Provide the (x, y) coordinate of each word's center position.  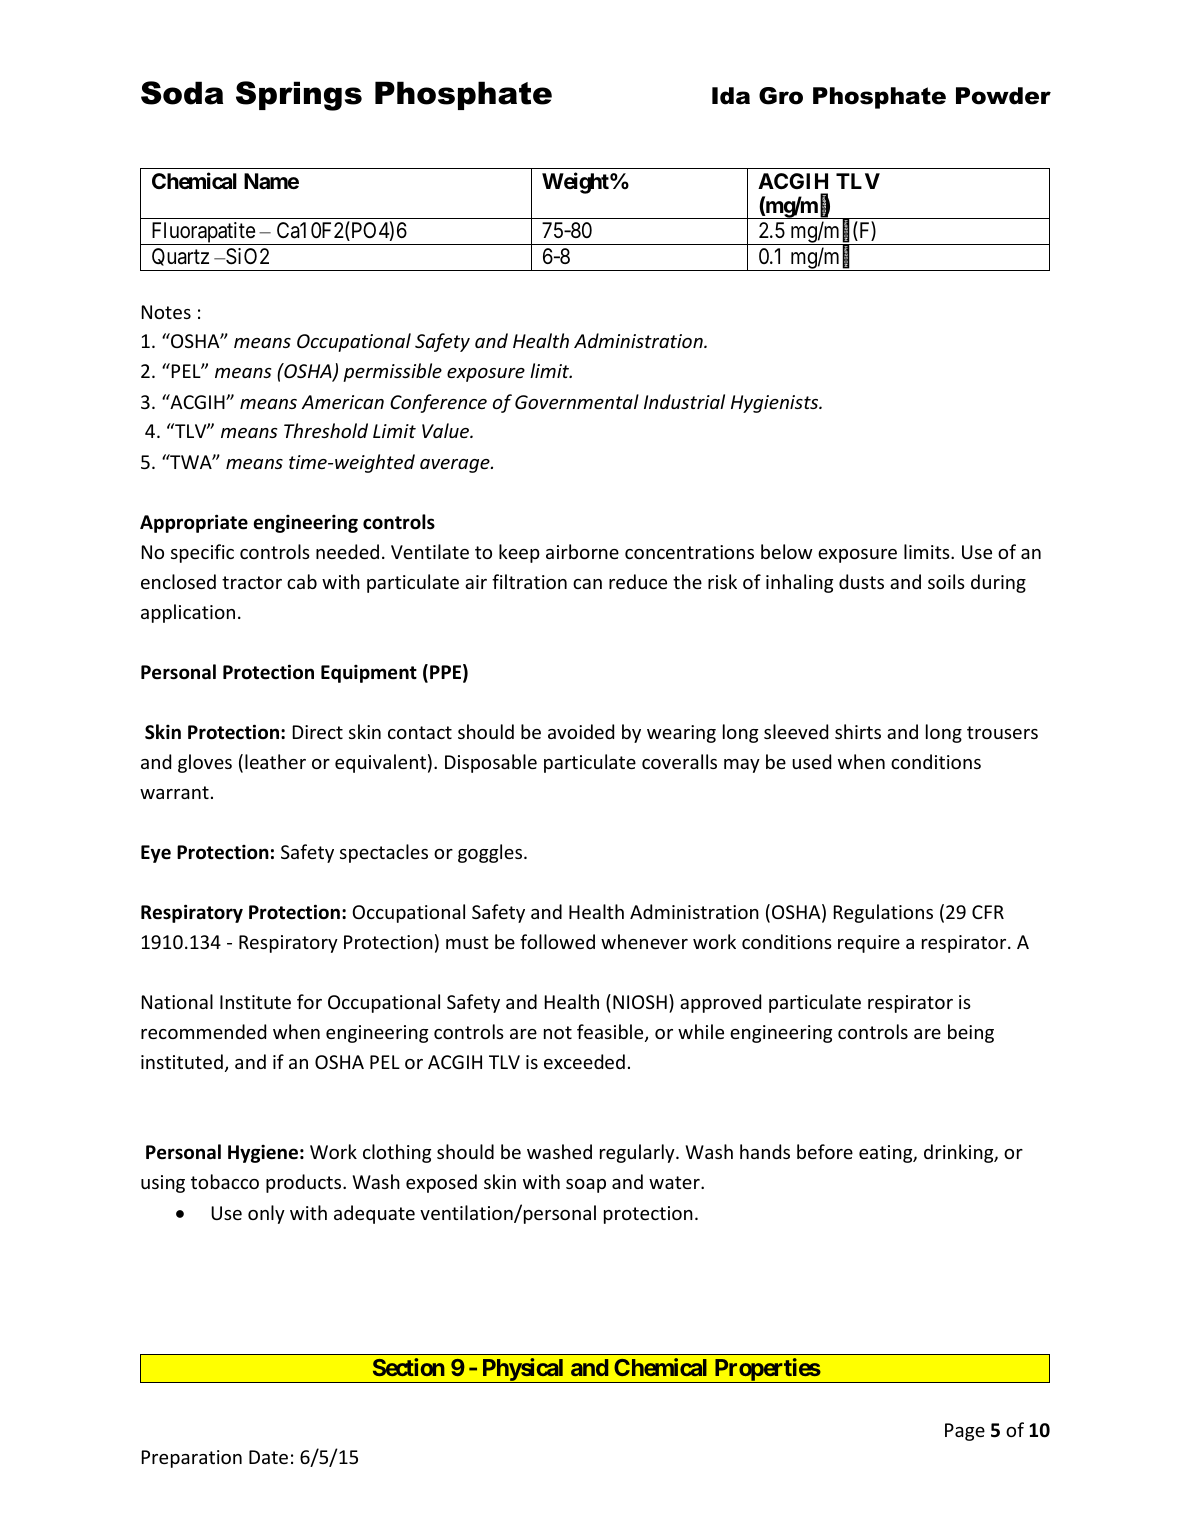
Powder (1003, 96)
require (869, 944)
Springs (299, 96)
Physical (523, 1370)
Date (268, 1457)
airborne (582, 551)
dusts (861, 581)
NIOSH (640, 1002)
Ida (731, 96)
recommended (203, 1031)
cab (302, 581)
